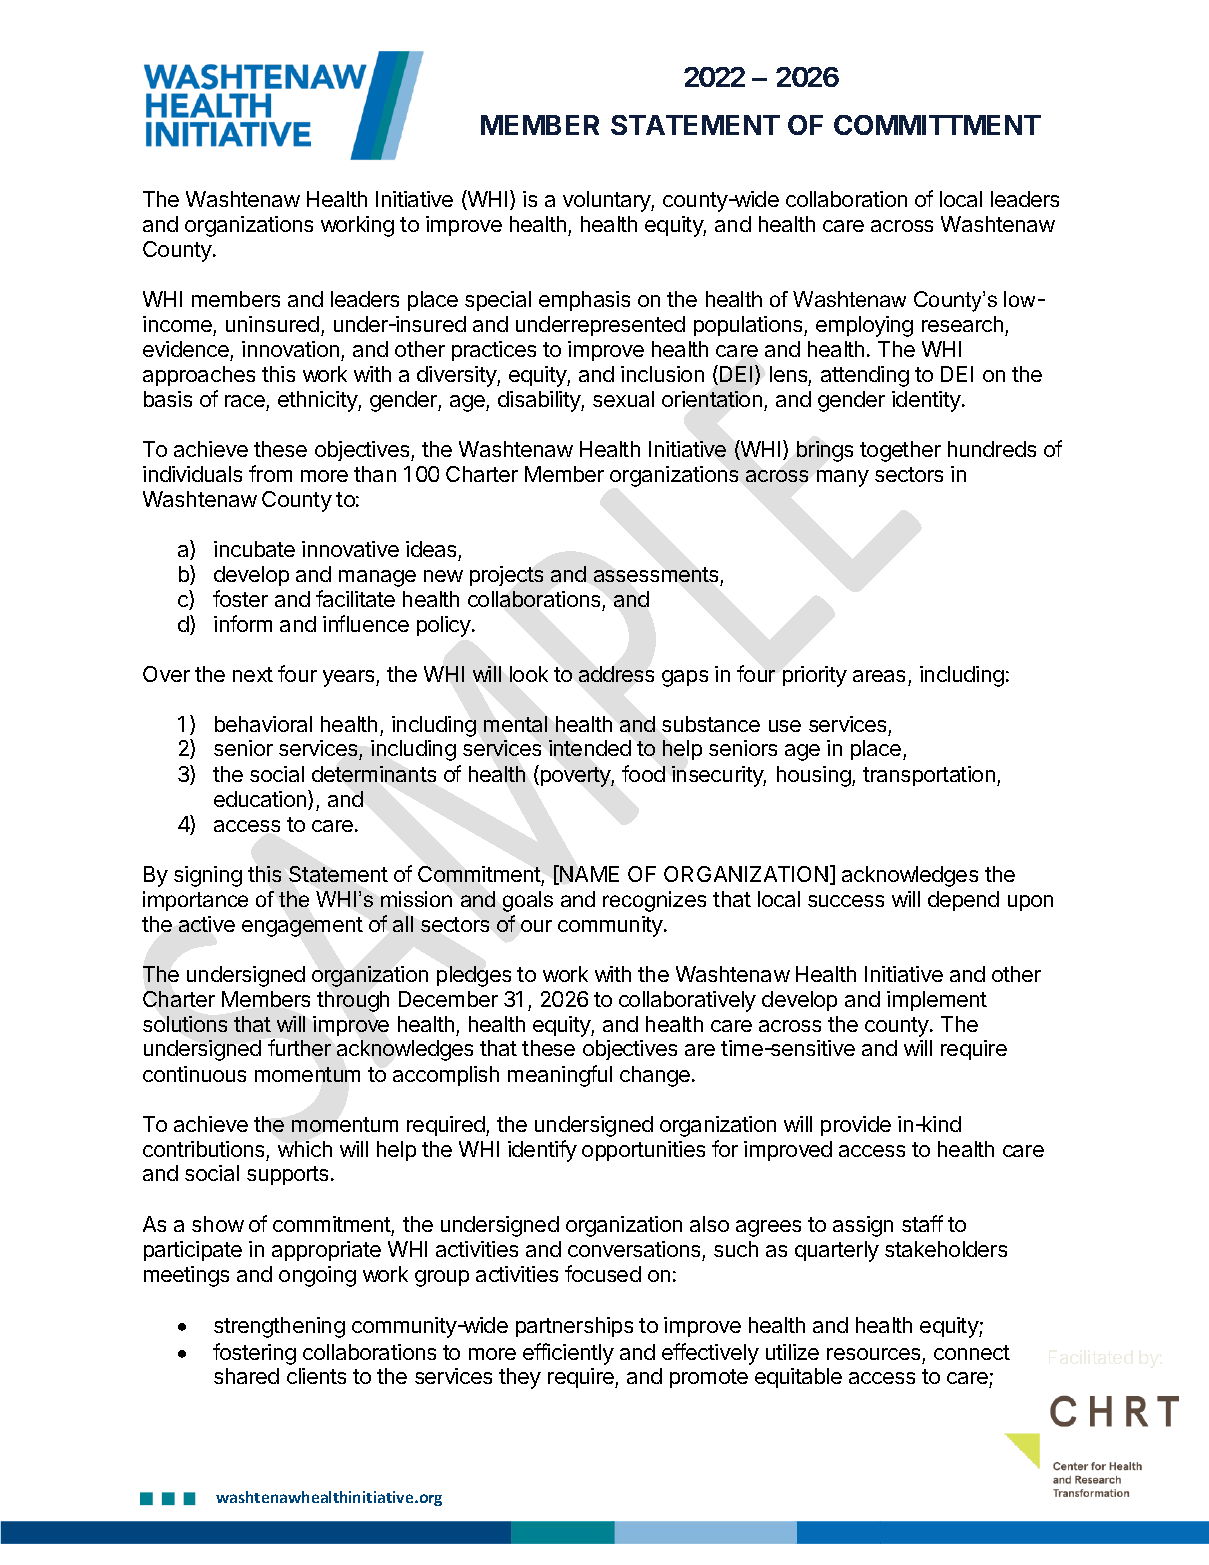  What do you see at coordinates (584, 301) in the screenshot?
I see `emphasis` at bounding box center [584, 301].
